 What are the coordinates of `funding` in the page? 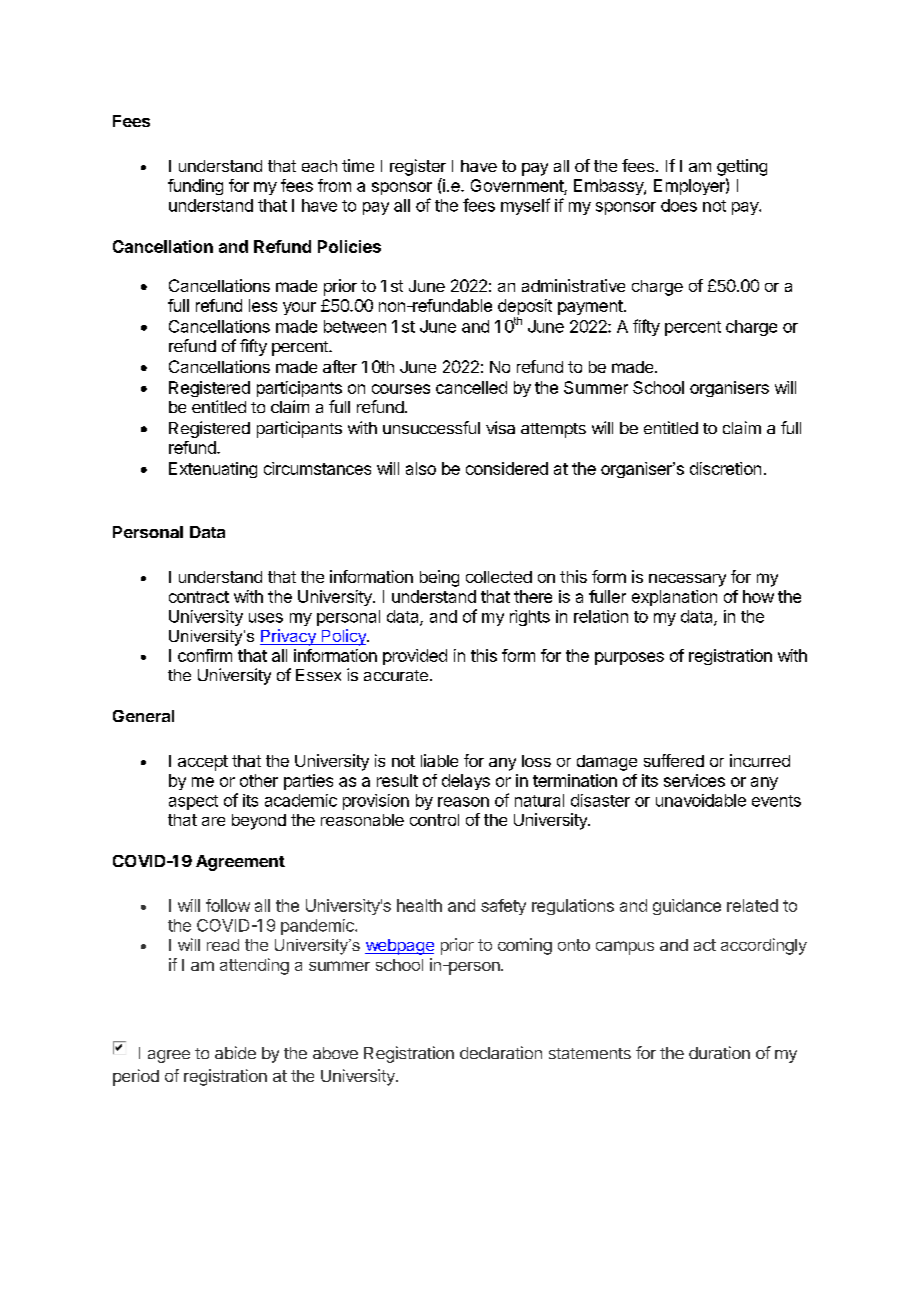 It's located at (195, 187).
